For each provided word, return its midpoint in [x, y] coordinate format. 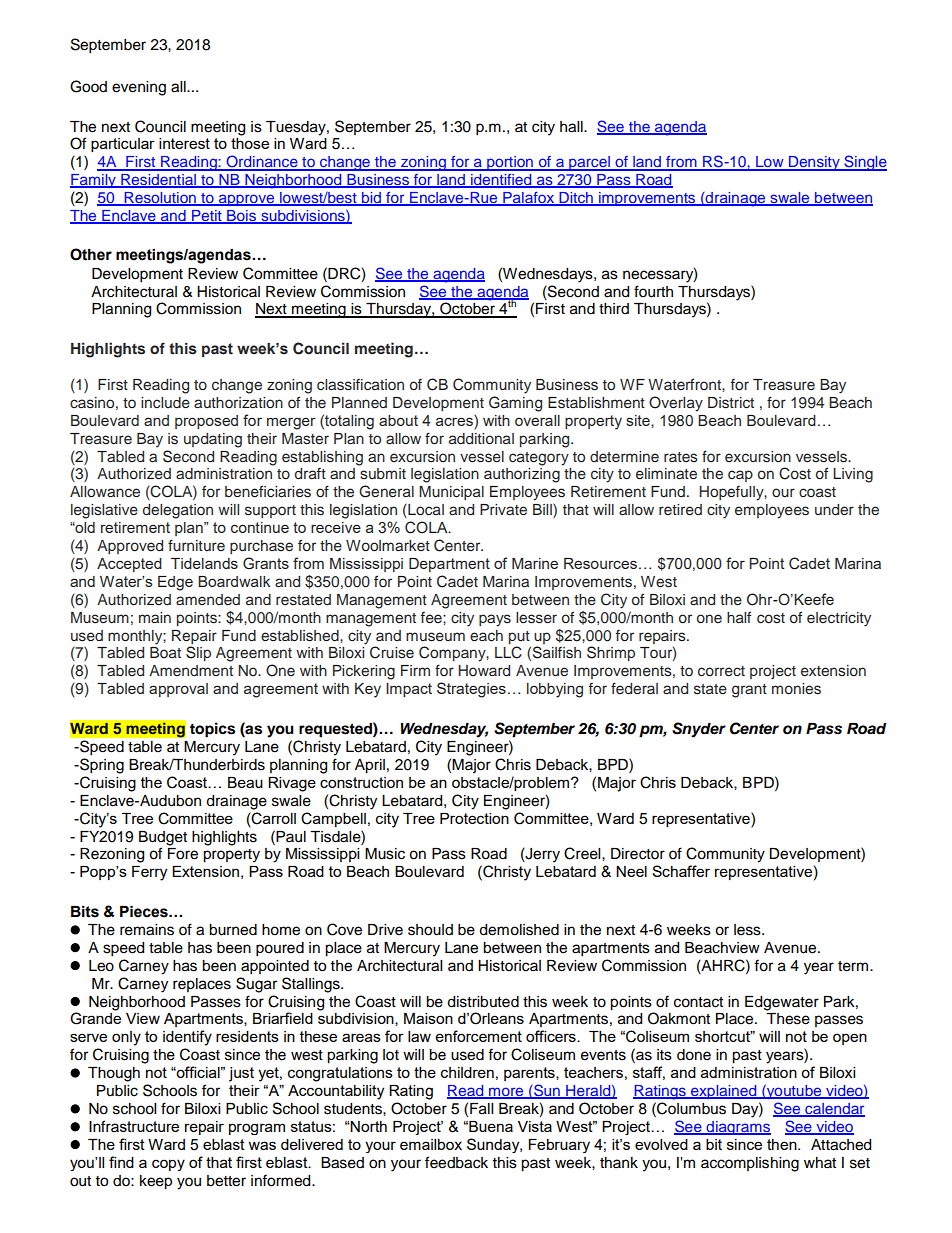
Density [814, 163]
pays [495, 620]
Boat [165, 652]
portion [510, 163]
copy [168, 1165]
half [739, 617]
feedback [456, 1162]
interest [184, 143]
